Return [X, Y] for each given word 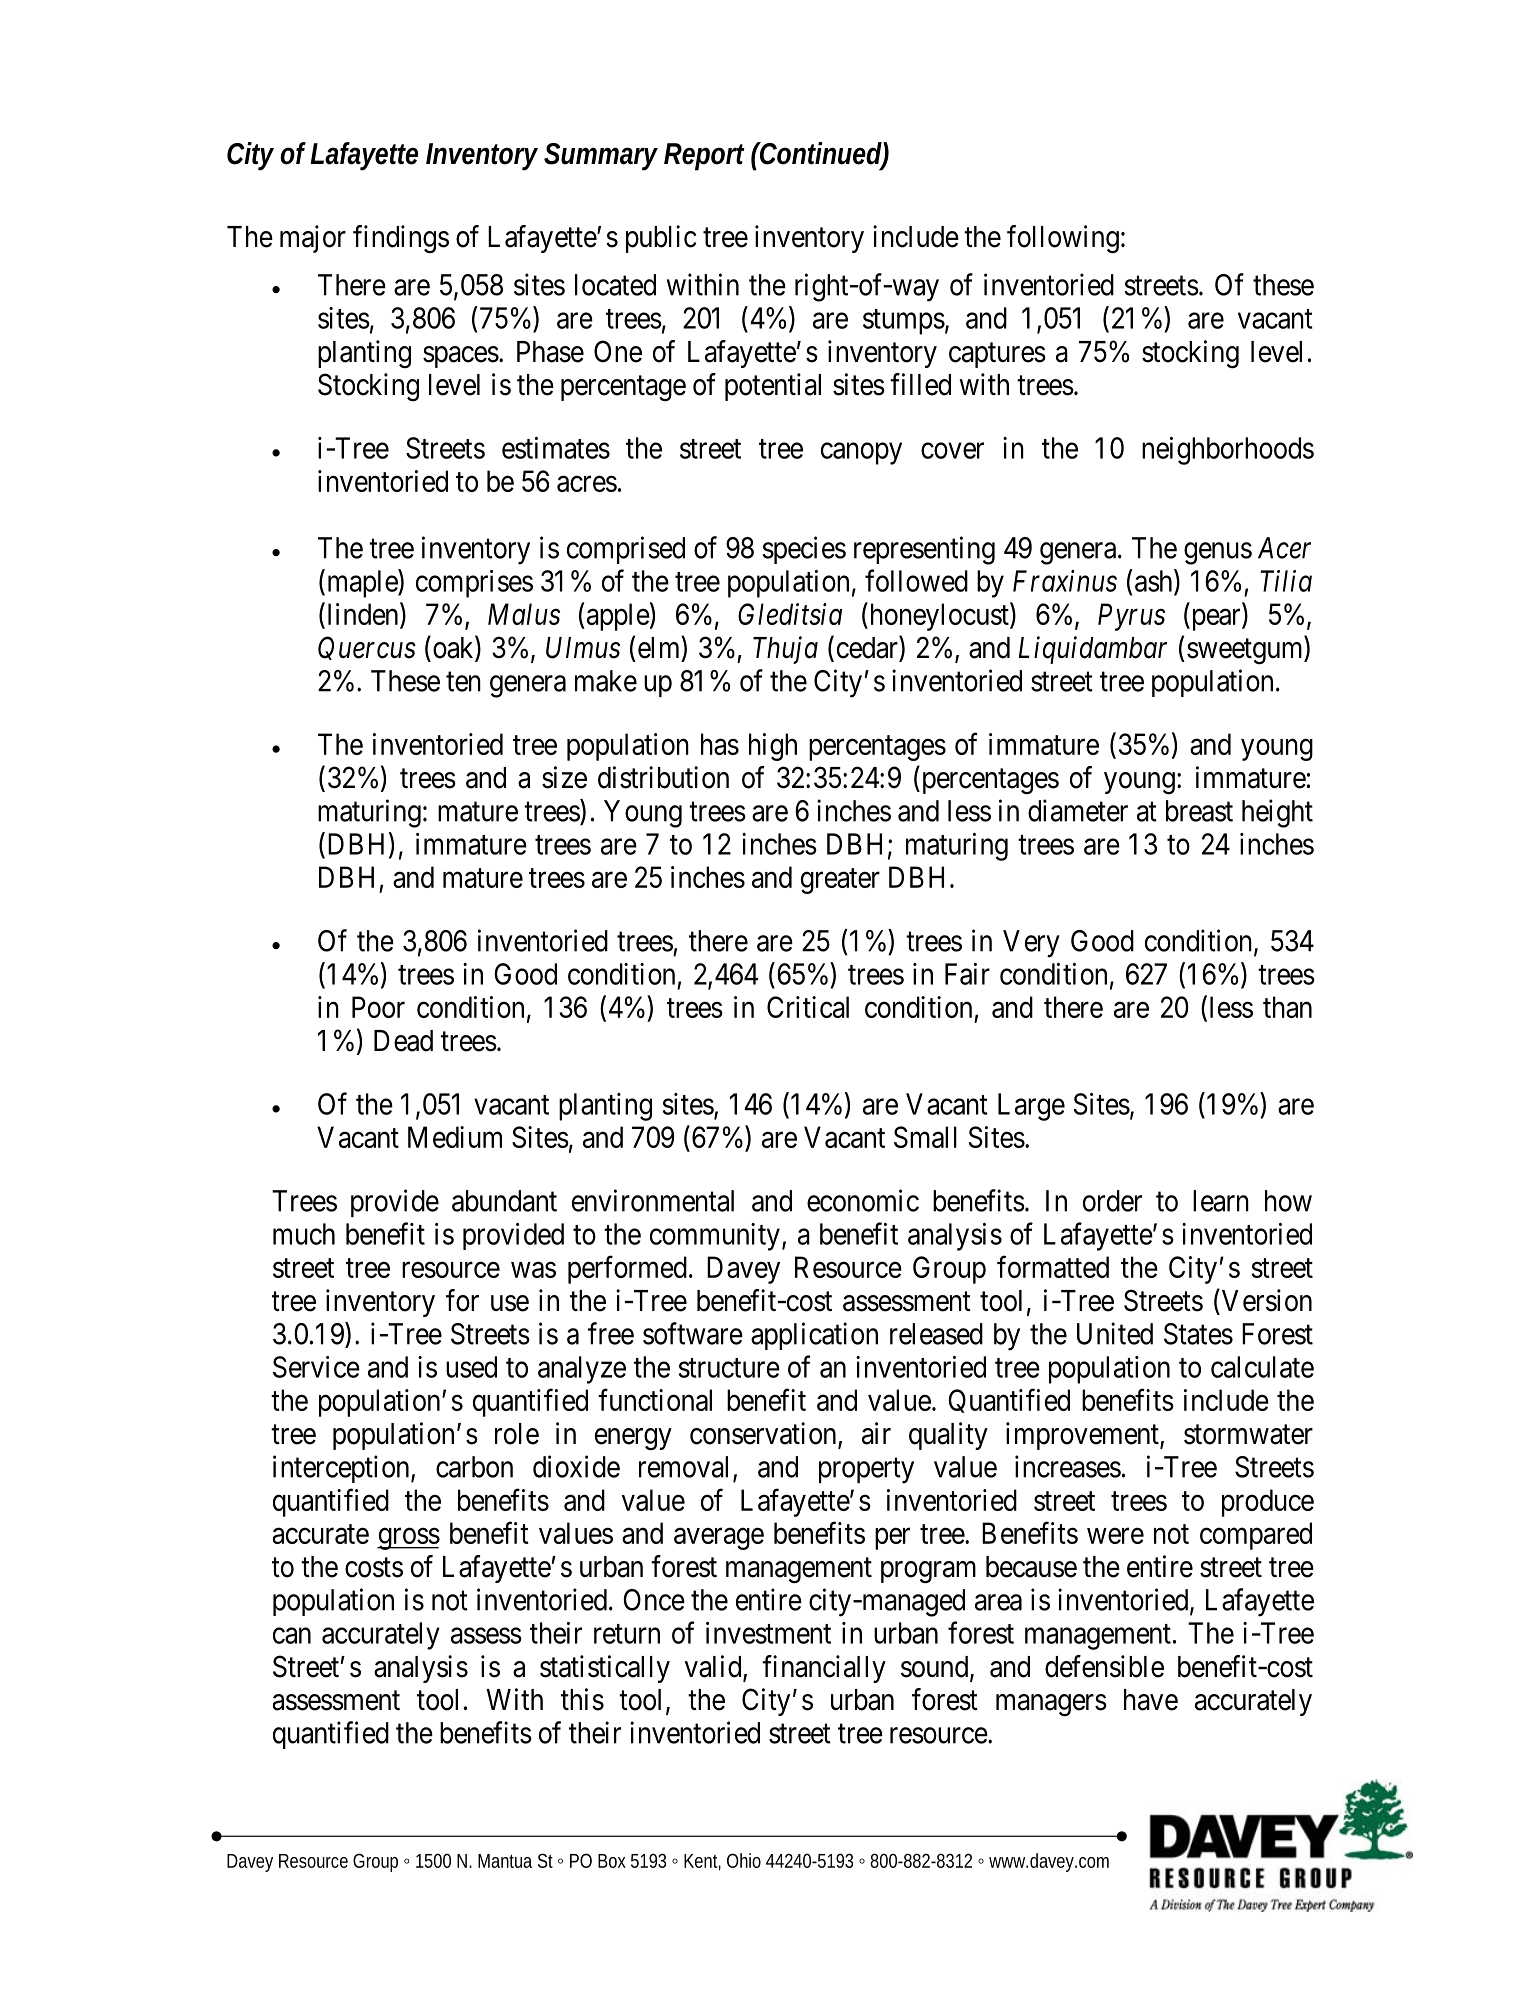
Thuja [785, 650]
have [1151, 1700]
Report [704, 157]
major [313, 239]
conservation [764, 1434]
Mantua [505, 1861]
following [1063, 239]
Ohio [744, 1860]
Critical [808, 1007]
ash [1155, 581]
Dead [403, 1041]
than [1287, 1007]
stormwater [1248, 1435]
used [471, 1367]
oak [453, 648]
